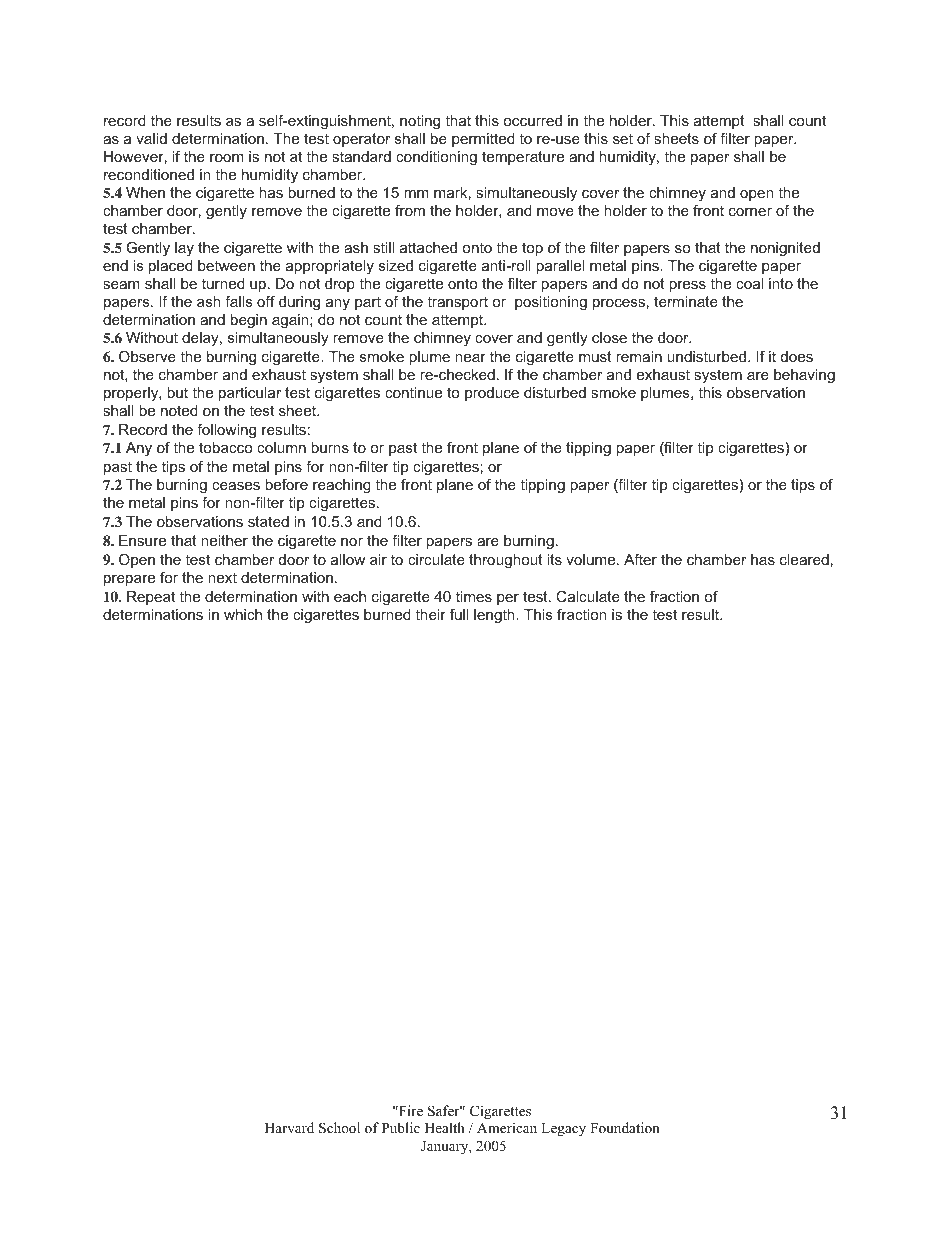 The height and width of the document is (1233, 952). I want to click on Harvard, so click(289, 1127).
